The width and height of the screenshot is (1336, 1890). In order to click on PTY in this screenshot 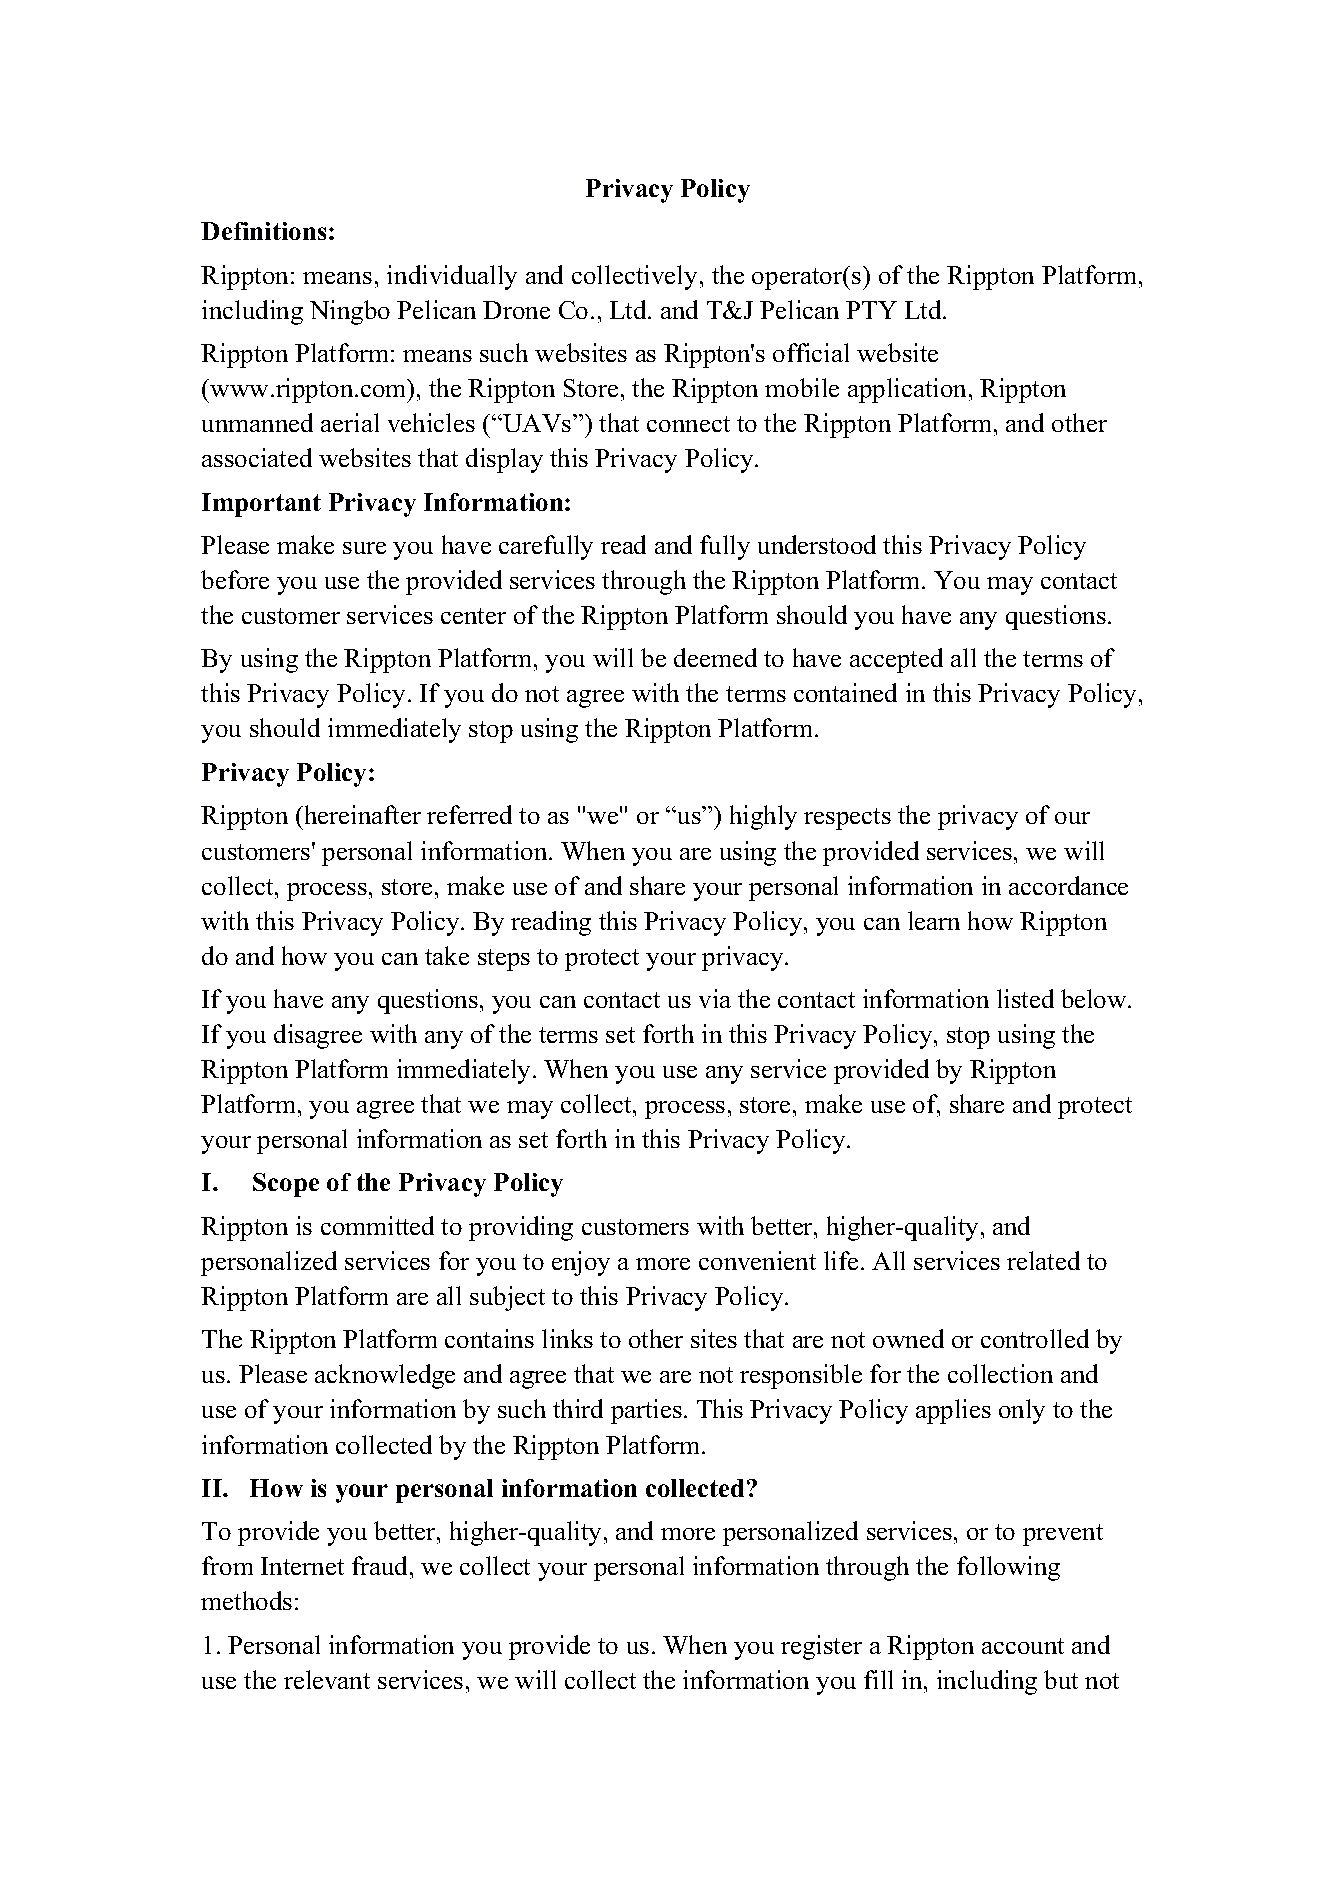, I will do `click(871, 310)`.
